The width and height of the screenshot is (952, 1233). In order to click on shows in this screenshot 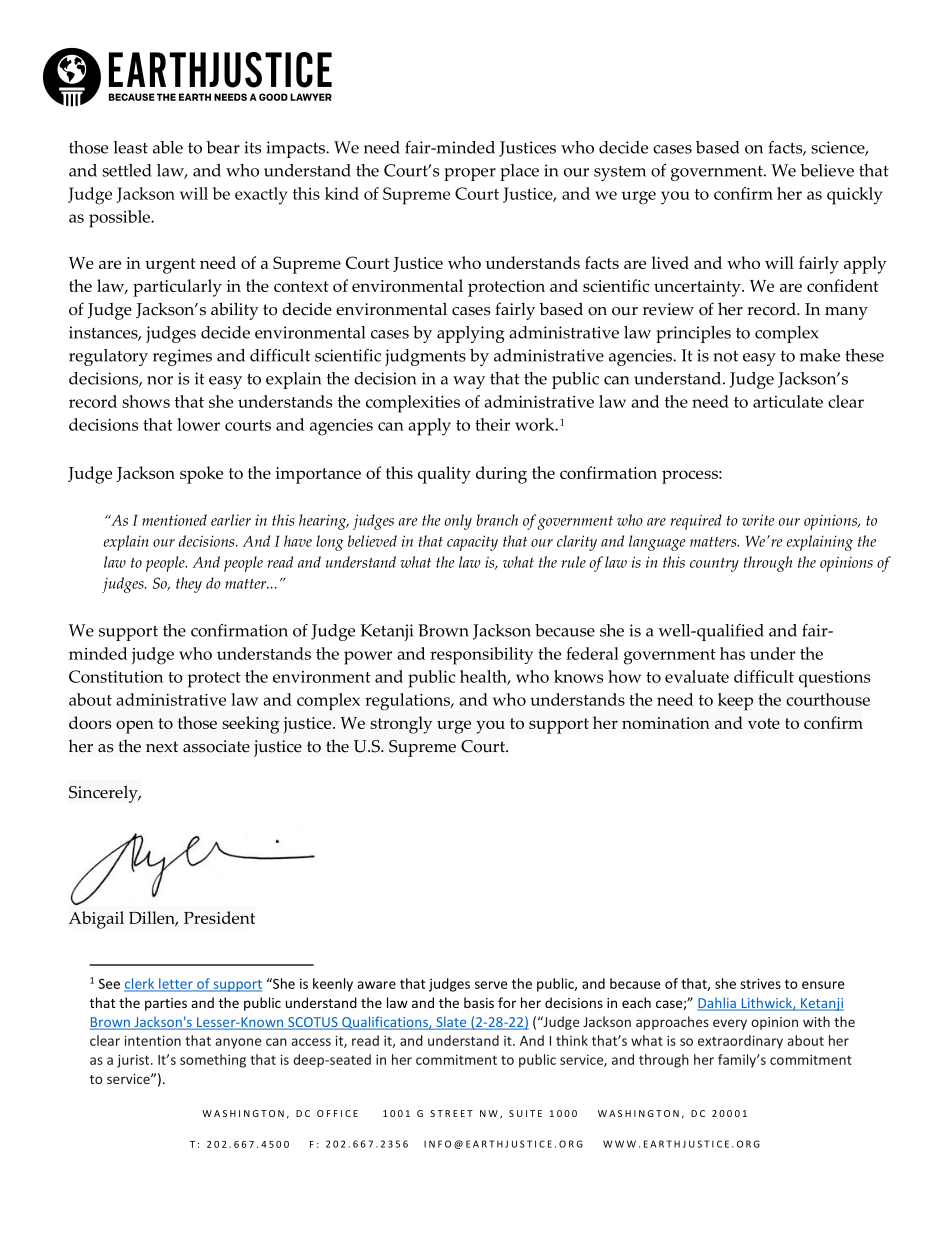, I will do `click(146, 401)`.
